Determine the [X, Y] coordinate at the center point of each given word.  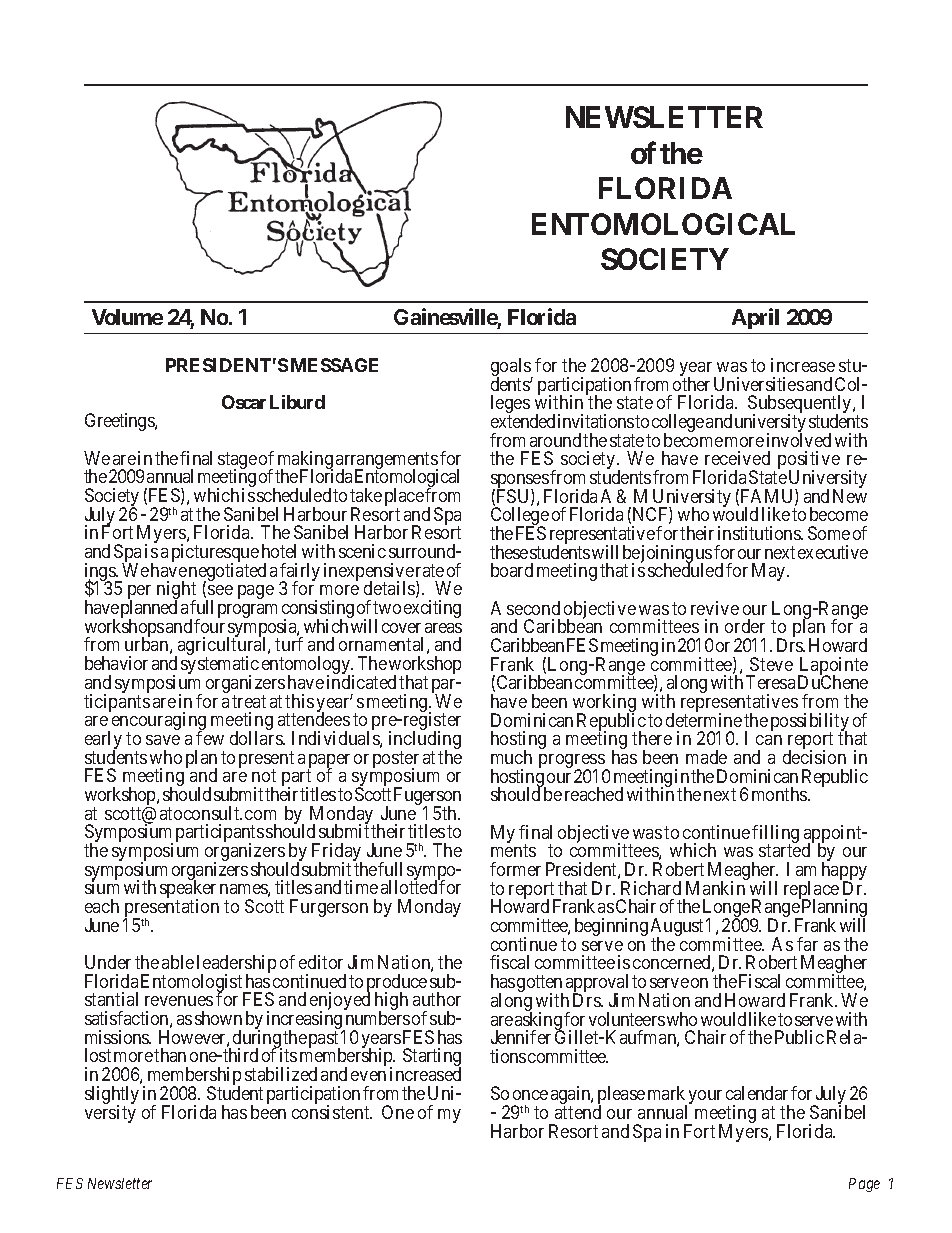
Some [829, 533]
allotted [409, 887]
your [705, 1097]
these [509, 552]
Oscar [244, 402]
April [755, 318]
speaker [188, 890]
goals [512, 368]
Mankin [715, 888]
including [425, 741]
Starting [432, 1059]
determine [704, 720]
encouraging [157, 722]
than [170, 1055]
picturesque [215, 554]
